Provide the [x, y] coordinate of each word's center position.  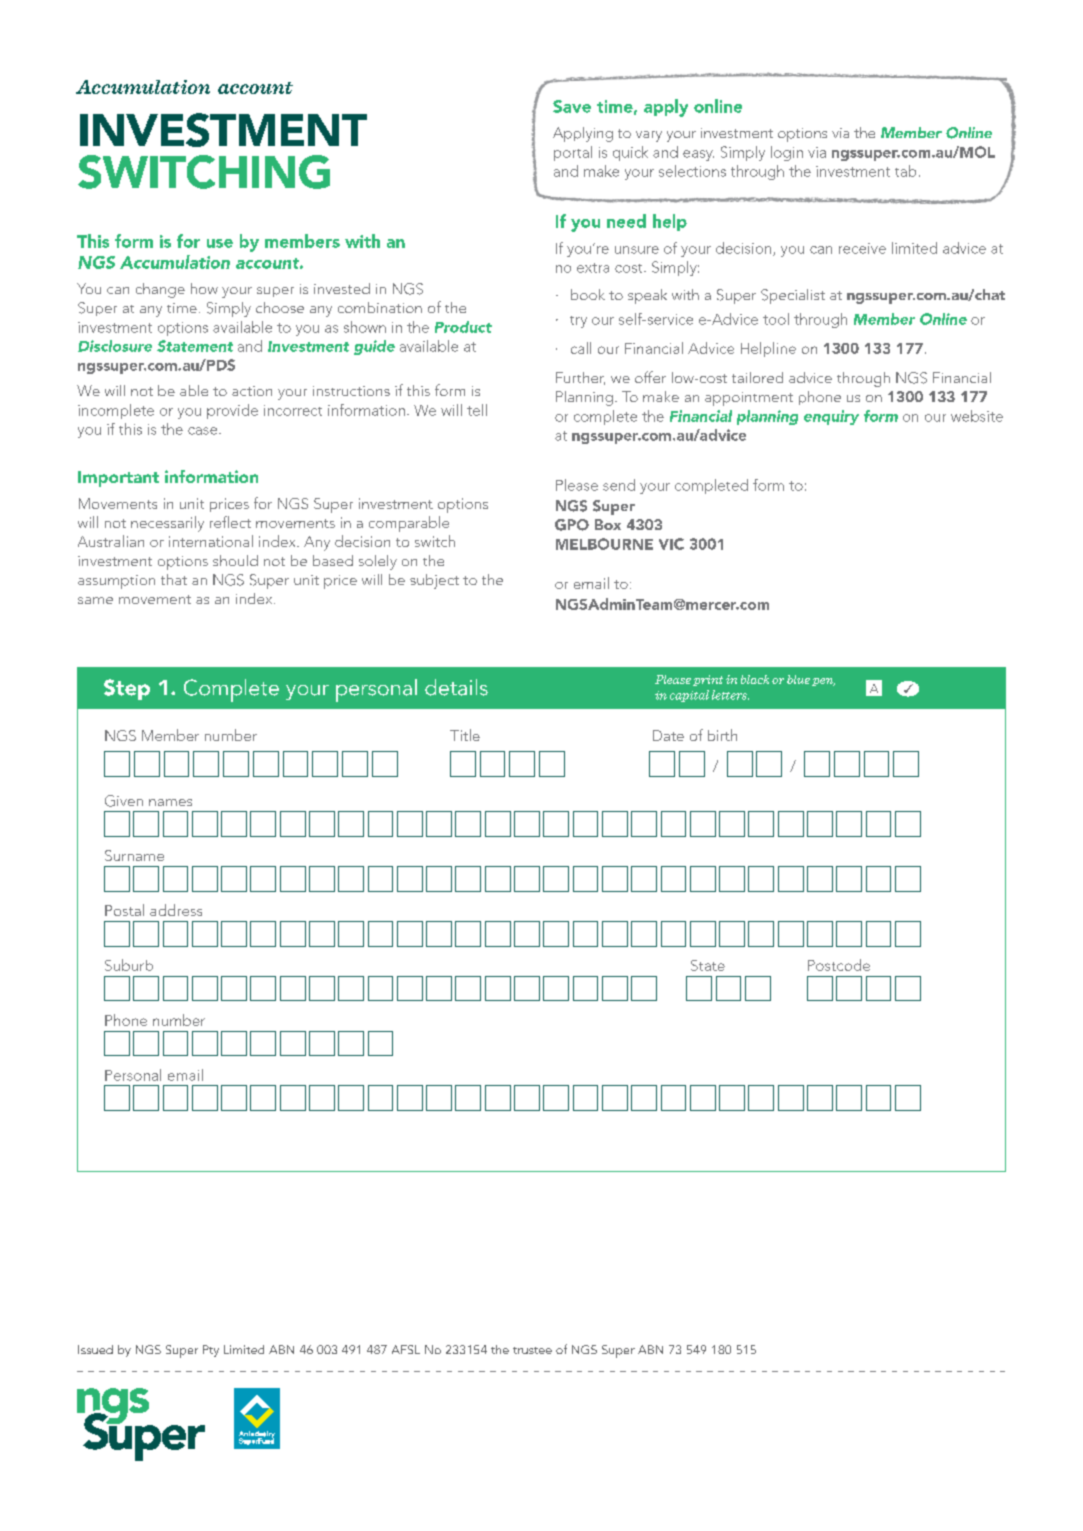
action [252, 391]
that [174, 579]
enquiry [831, 417]
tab [905, 171]
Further [580, 378]
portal [573, 153]
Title [465, 735]
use [220, 243]
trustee [532, 1350]
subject [434, 581]
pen [823, 682]
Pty [211, 1351]
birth [722, 735]
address [176, 910]
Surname [134, 855]
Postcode [839, 965]
